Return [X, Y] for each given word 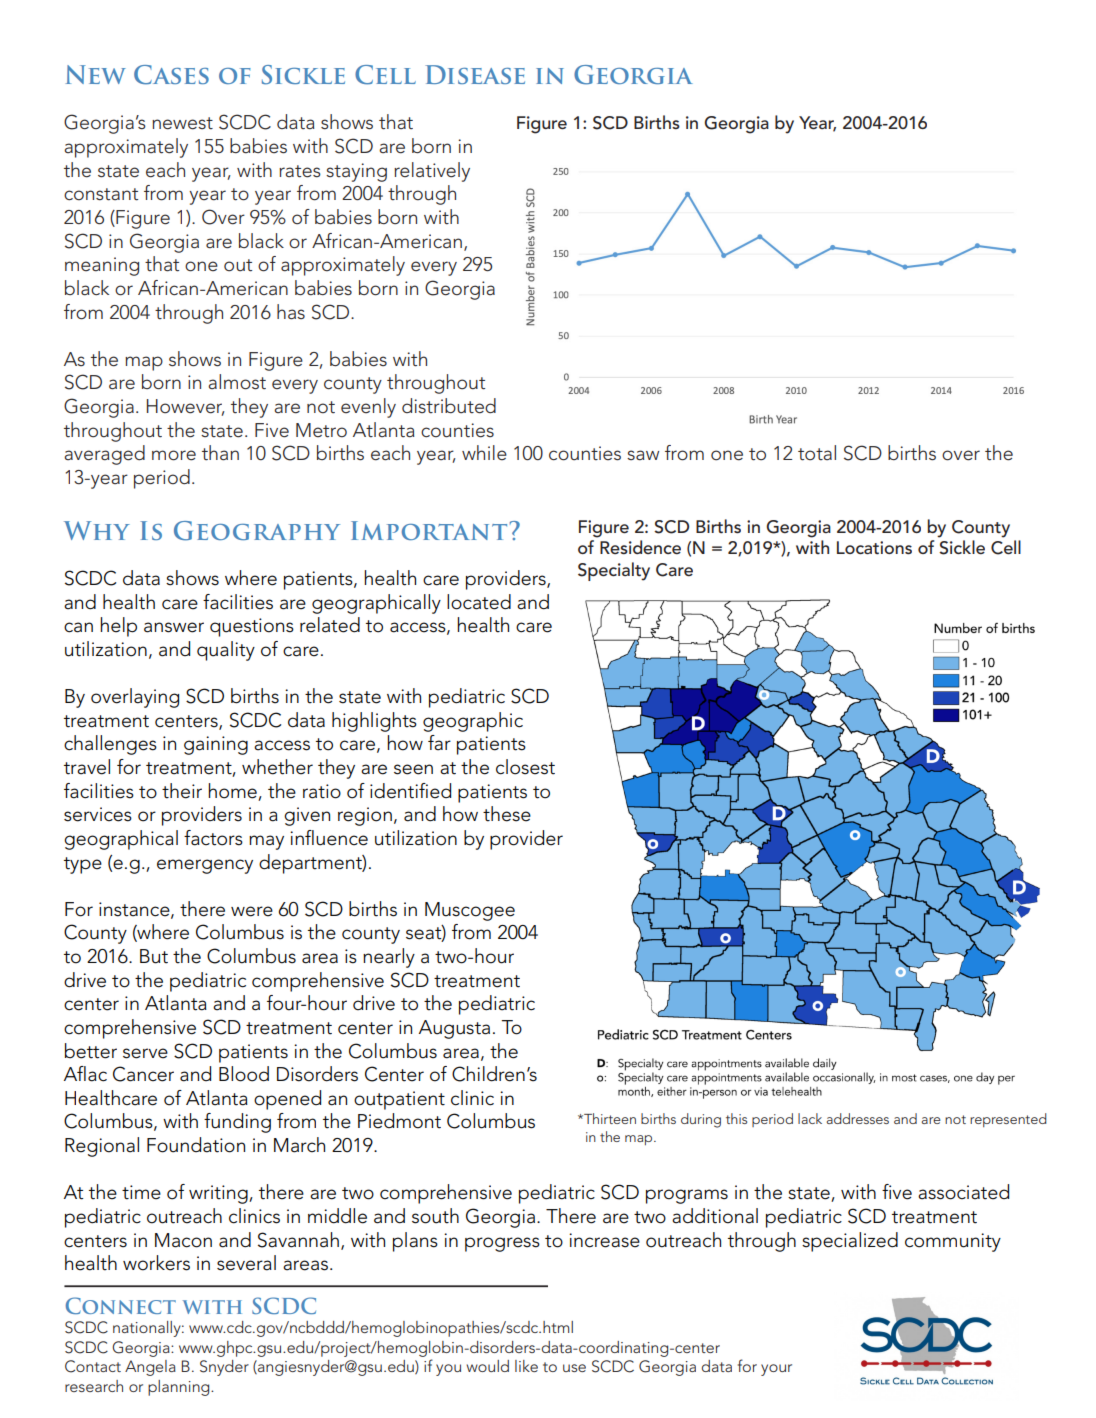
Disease [475, 74]
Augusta [454, 1029]
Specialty [614, 571]
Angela [150, 1368]
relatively [432, 172]
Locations [874, 548]
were [252, 911]
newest [182, 123]
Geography [257, 531]
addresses [858, 1118]
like [526, 1366]
